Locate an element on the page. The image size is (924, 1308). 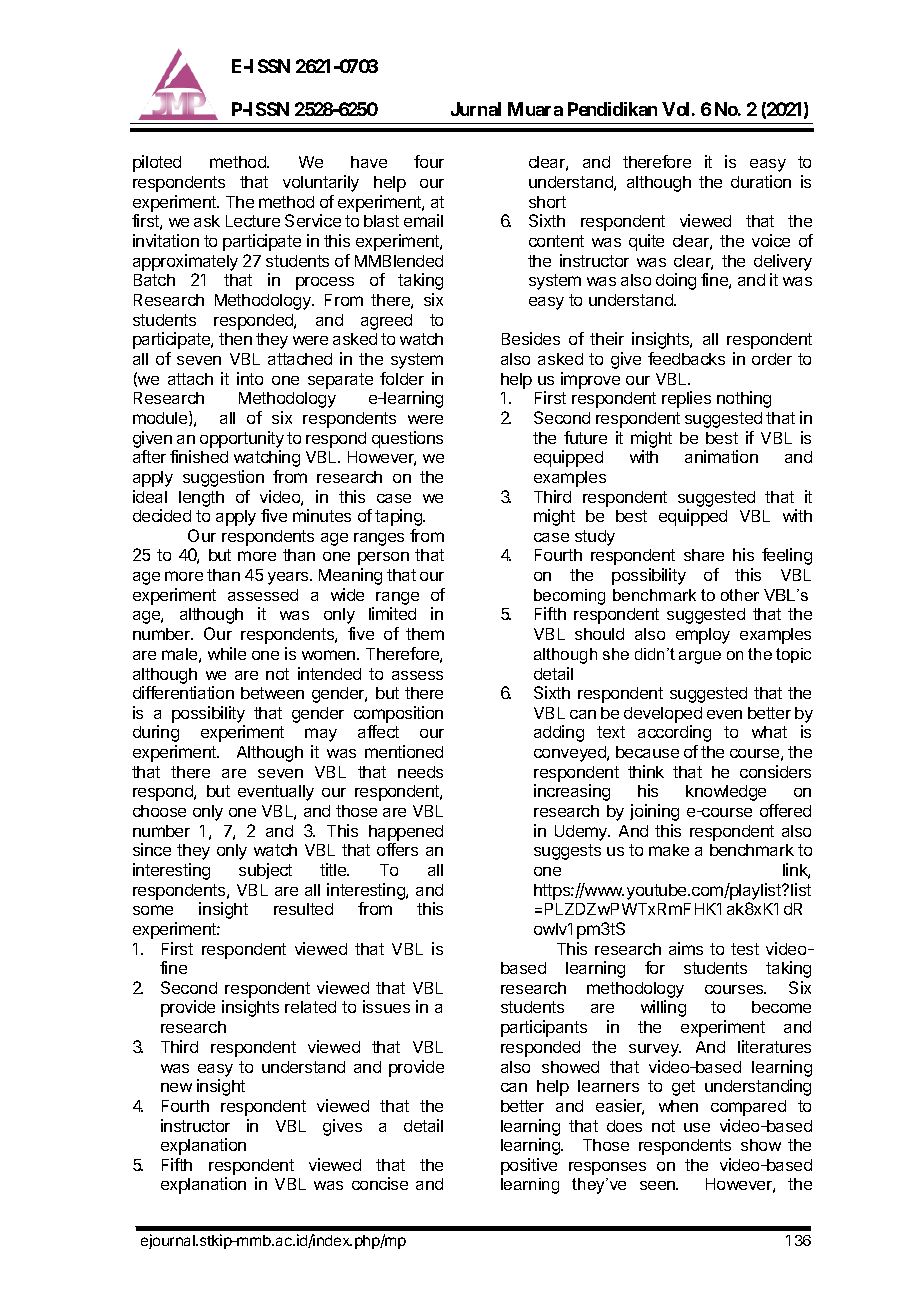
duration is located at coordinates (761, 181).
